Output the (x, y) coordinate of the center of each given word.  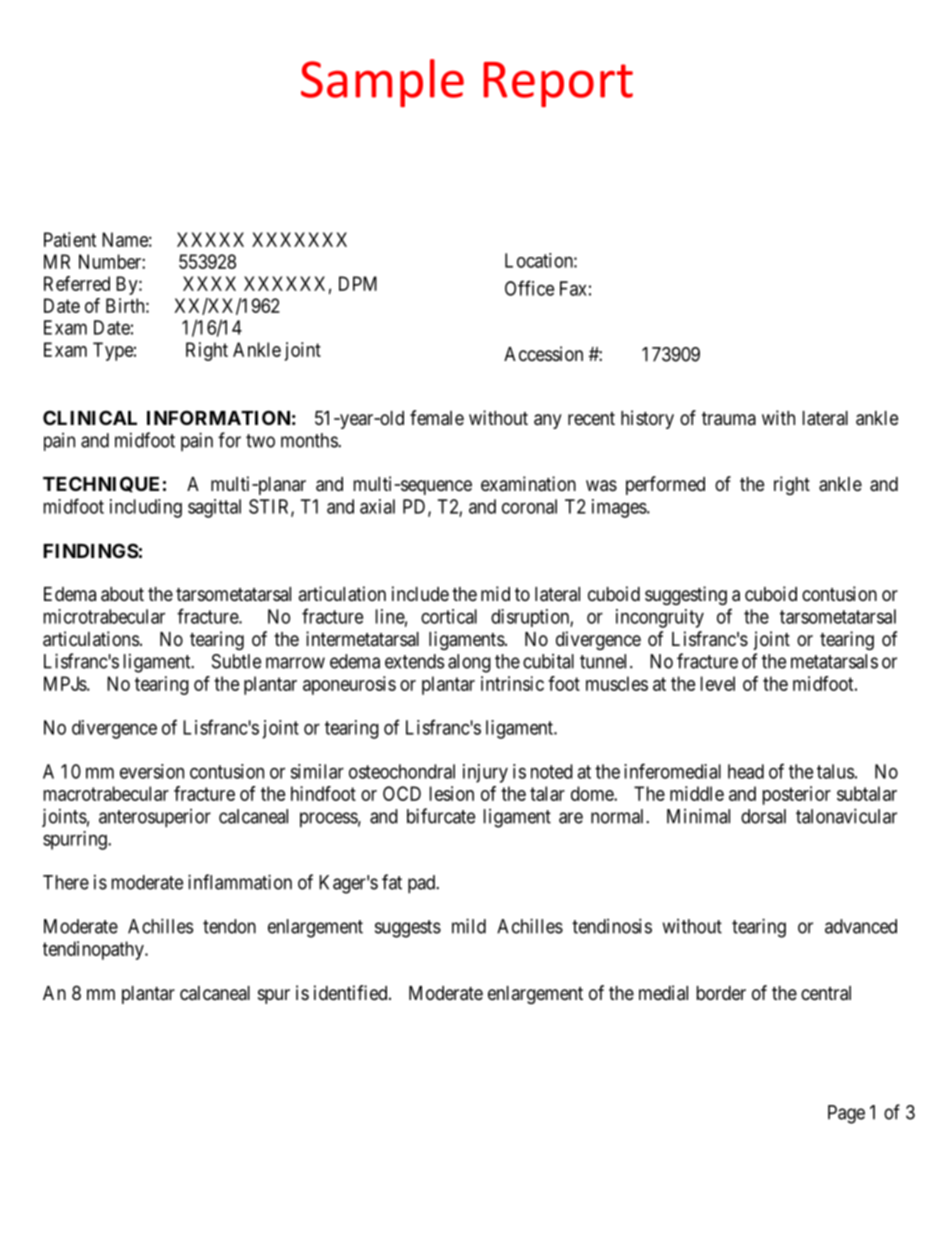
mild (469, 926)
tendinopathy (94, 950)
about (122, 594)
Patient (70, 239)
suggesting (686, 595)
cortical (449, 616)
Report (558, 84)
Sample (382, 83)
